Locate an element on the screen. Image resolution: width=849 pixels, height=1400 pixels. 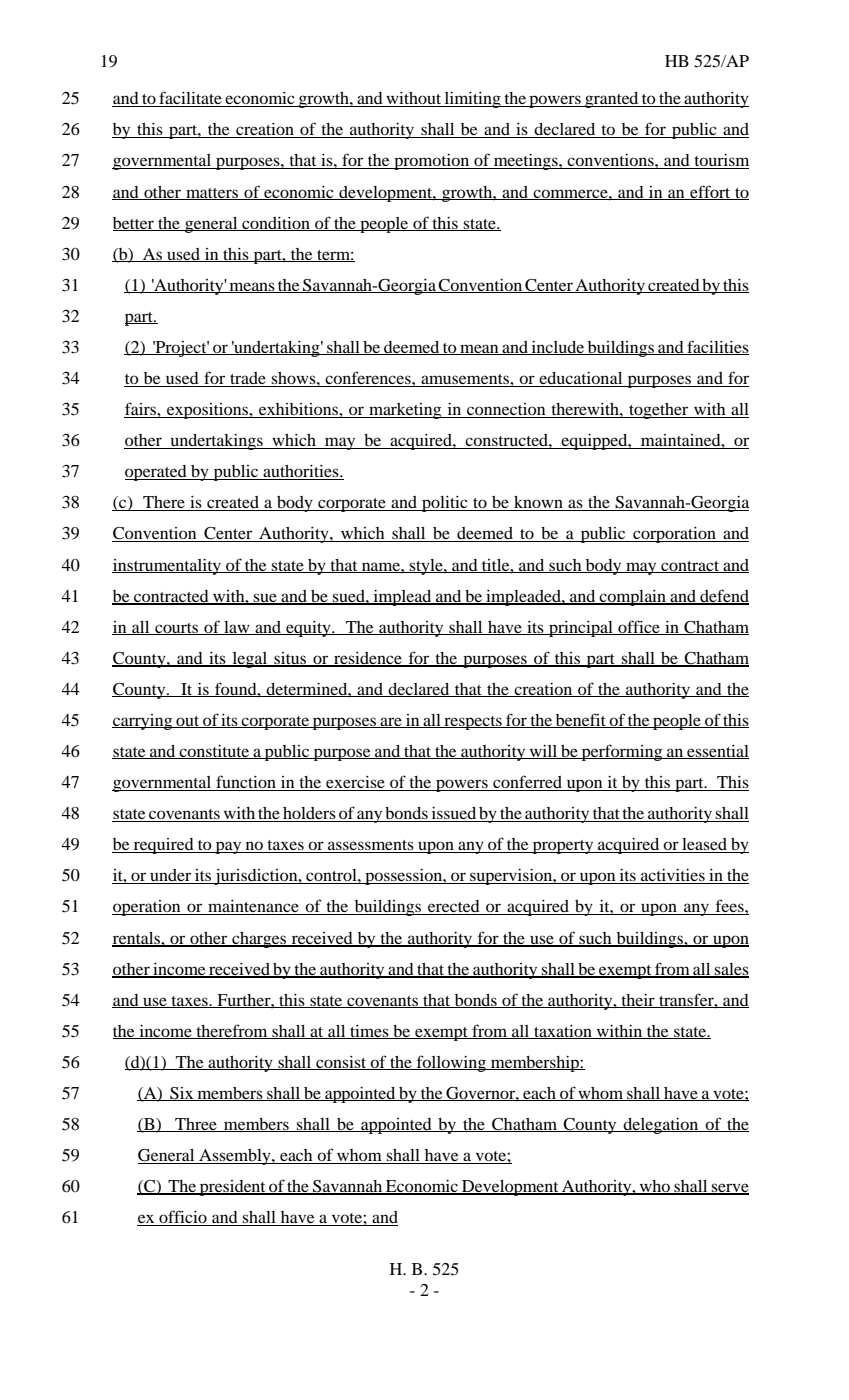
Assembly is located at coordinates (235, 1157).
